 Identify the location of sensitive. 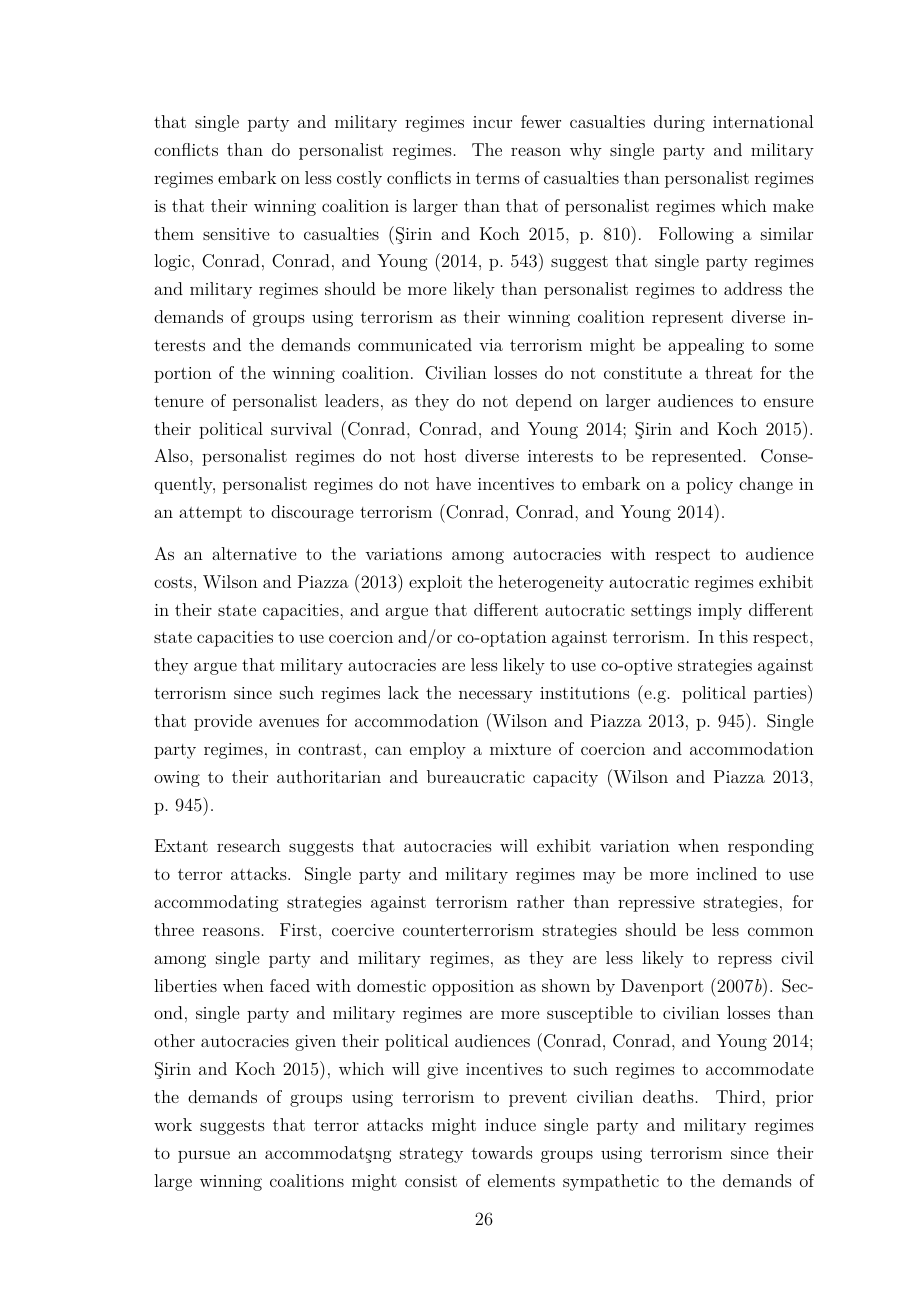
(236, 234).
